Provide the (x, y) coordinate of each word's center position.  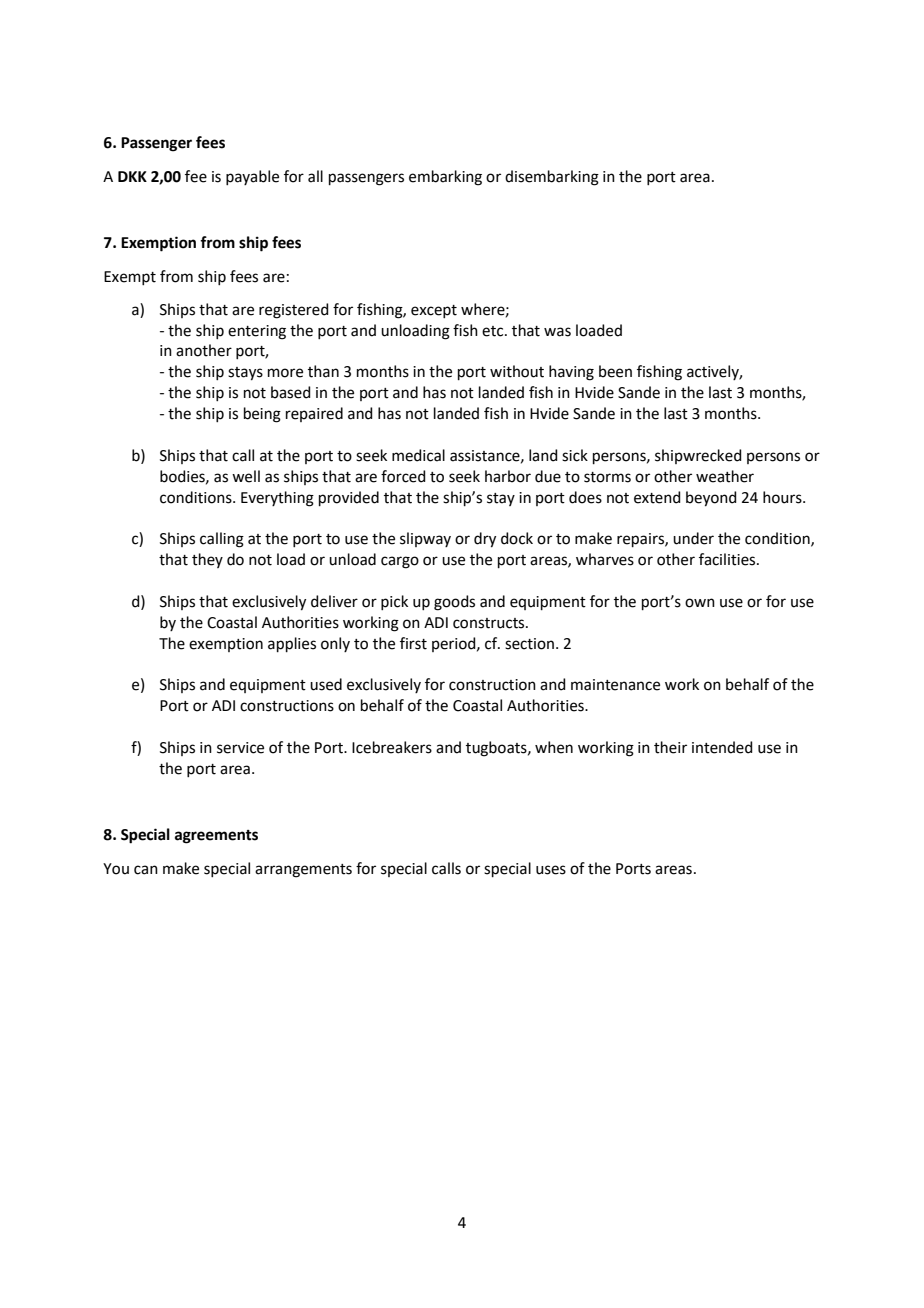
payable (252, 177)
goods (454, 603)
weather (725, 476)
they (207, 560)
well (246, 476)
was (557, 332)
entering (257, 332)
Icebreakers (392, 747)
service (240, 748)
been (615, 371)
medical (418, 455)
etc (494, 331)
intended (722, 747)
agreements (216, 837)
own (700, 603)
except (434, 311)
